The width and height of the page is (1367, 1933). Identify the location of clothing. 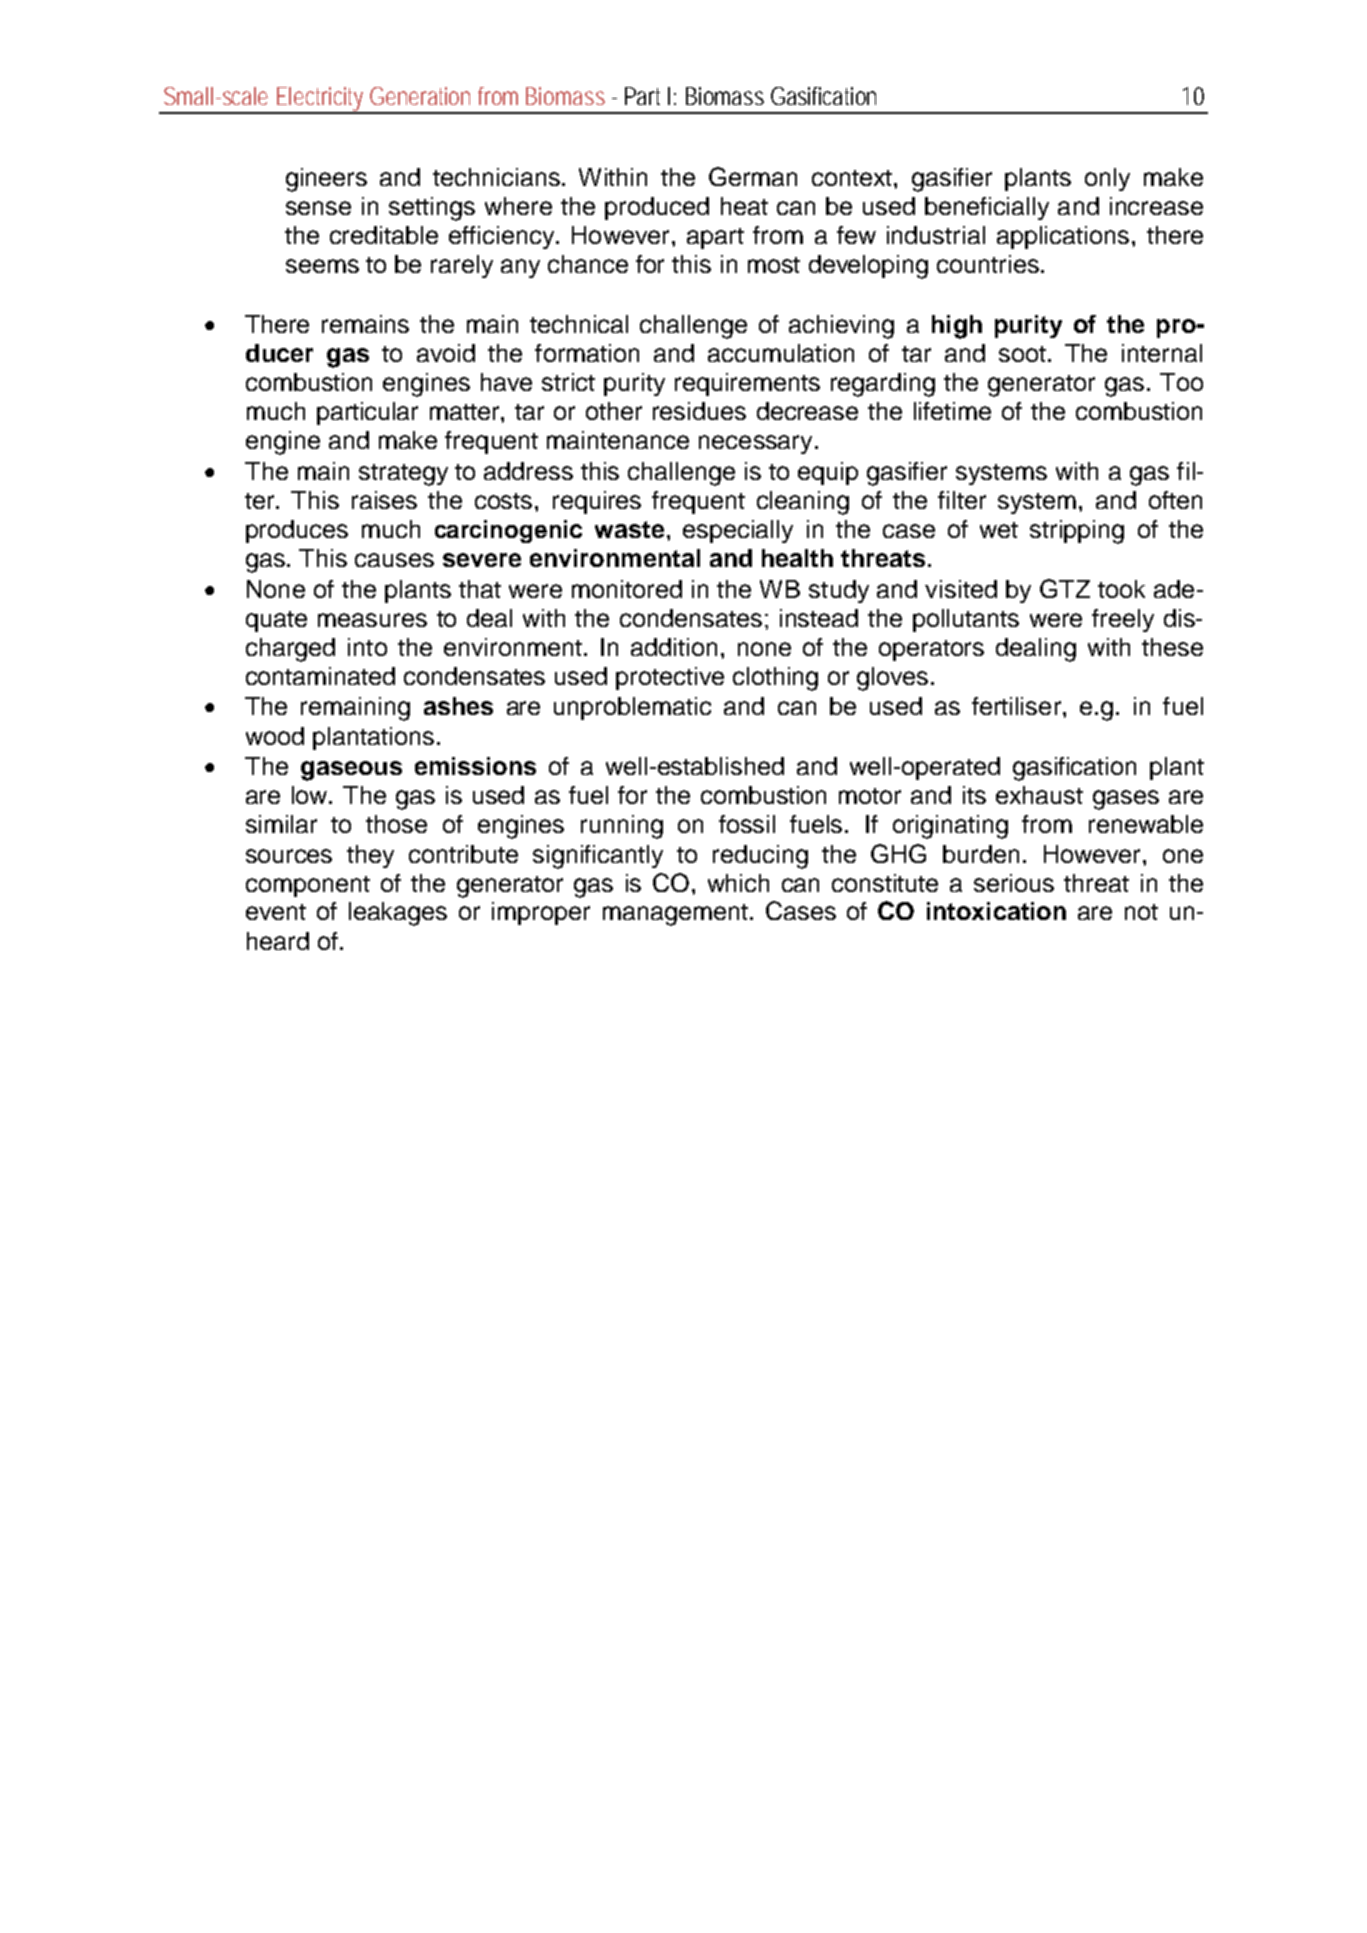
(775, 679).
